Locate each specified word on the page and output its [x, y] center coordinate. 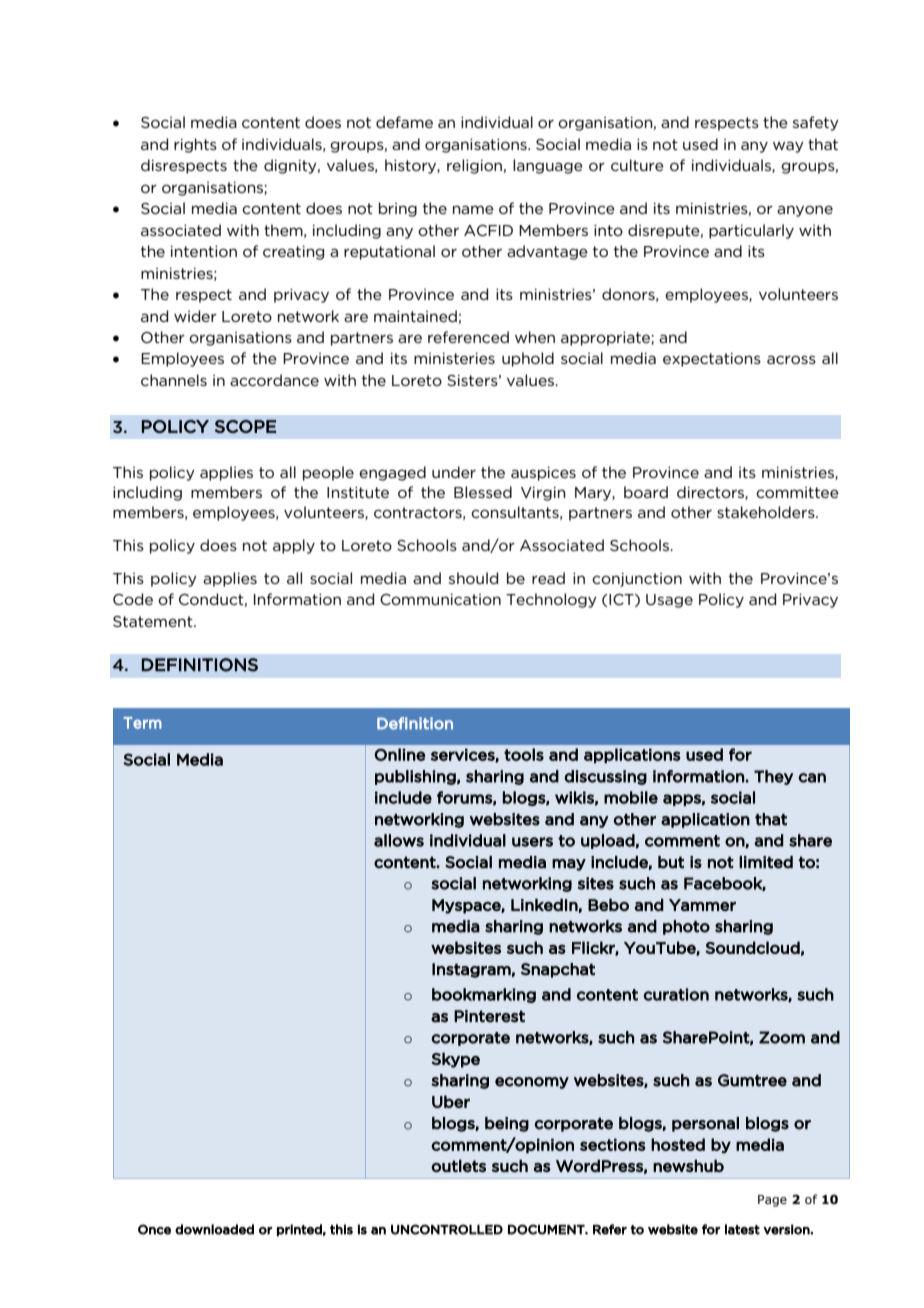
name [473, 209]
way [788, 147]
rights [195, 145]
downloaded [214, 1229]
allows [399, 840]
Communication [440, 599]
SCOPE [245, 426]
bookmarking [484, 995]
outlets [458, 1165]
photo [686, 927]
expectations [712, 359]
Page [772, 1201]
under [454, 472]
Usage [669, 601]
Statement [154, 621]
